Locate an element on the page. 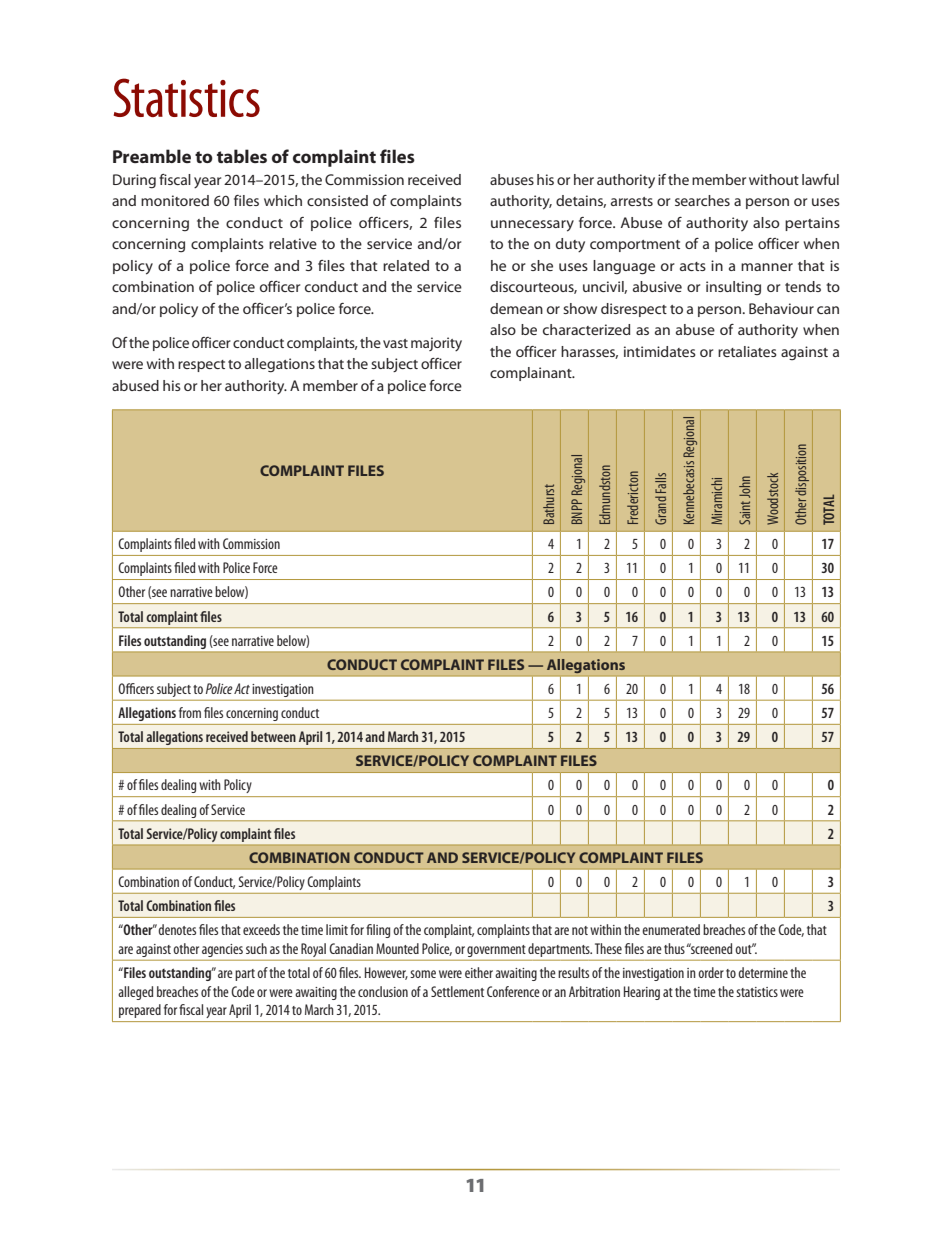 The image size is (952, 1233). from is located at coordinates (190, 712).
